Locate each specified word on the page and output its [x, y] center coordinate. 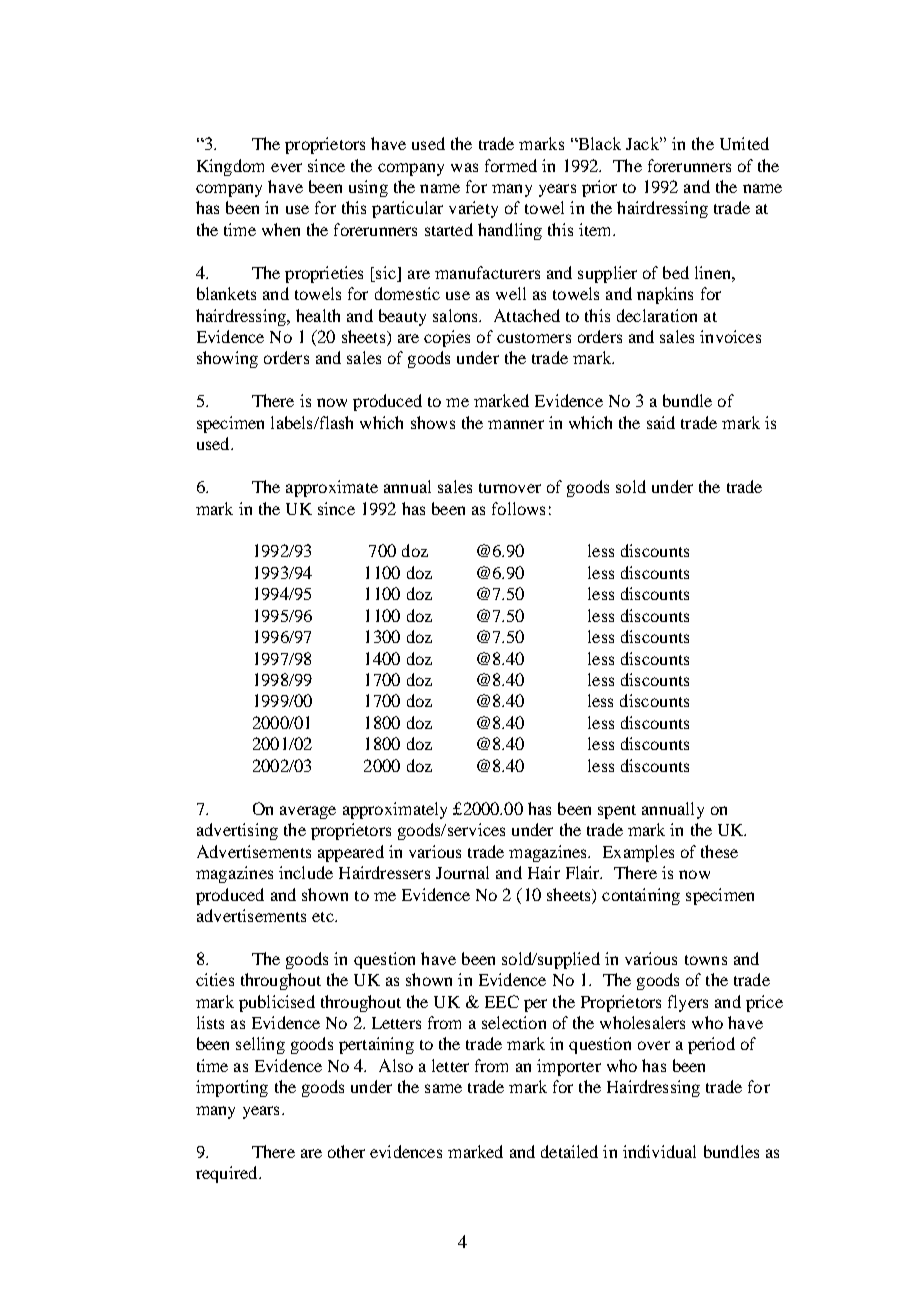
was [464, 167]
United [744, 143]
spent [617, 812]
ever [286, 167]
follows [518, 508]
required [228, 1174]
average [308, 812]
